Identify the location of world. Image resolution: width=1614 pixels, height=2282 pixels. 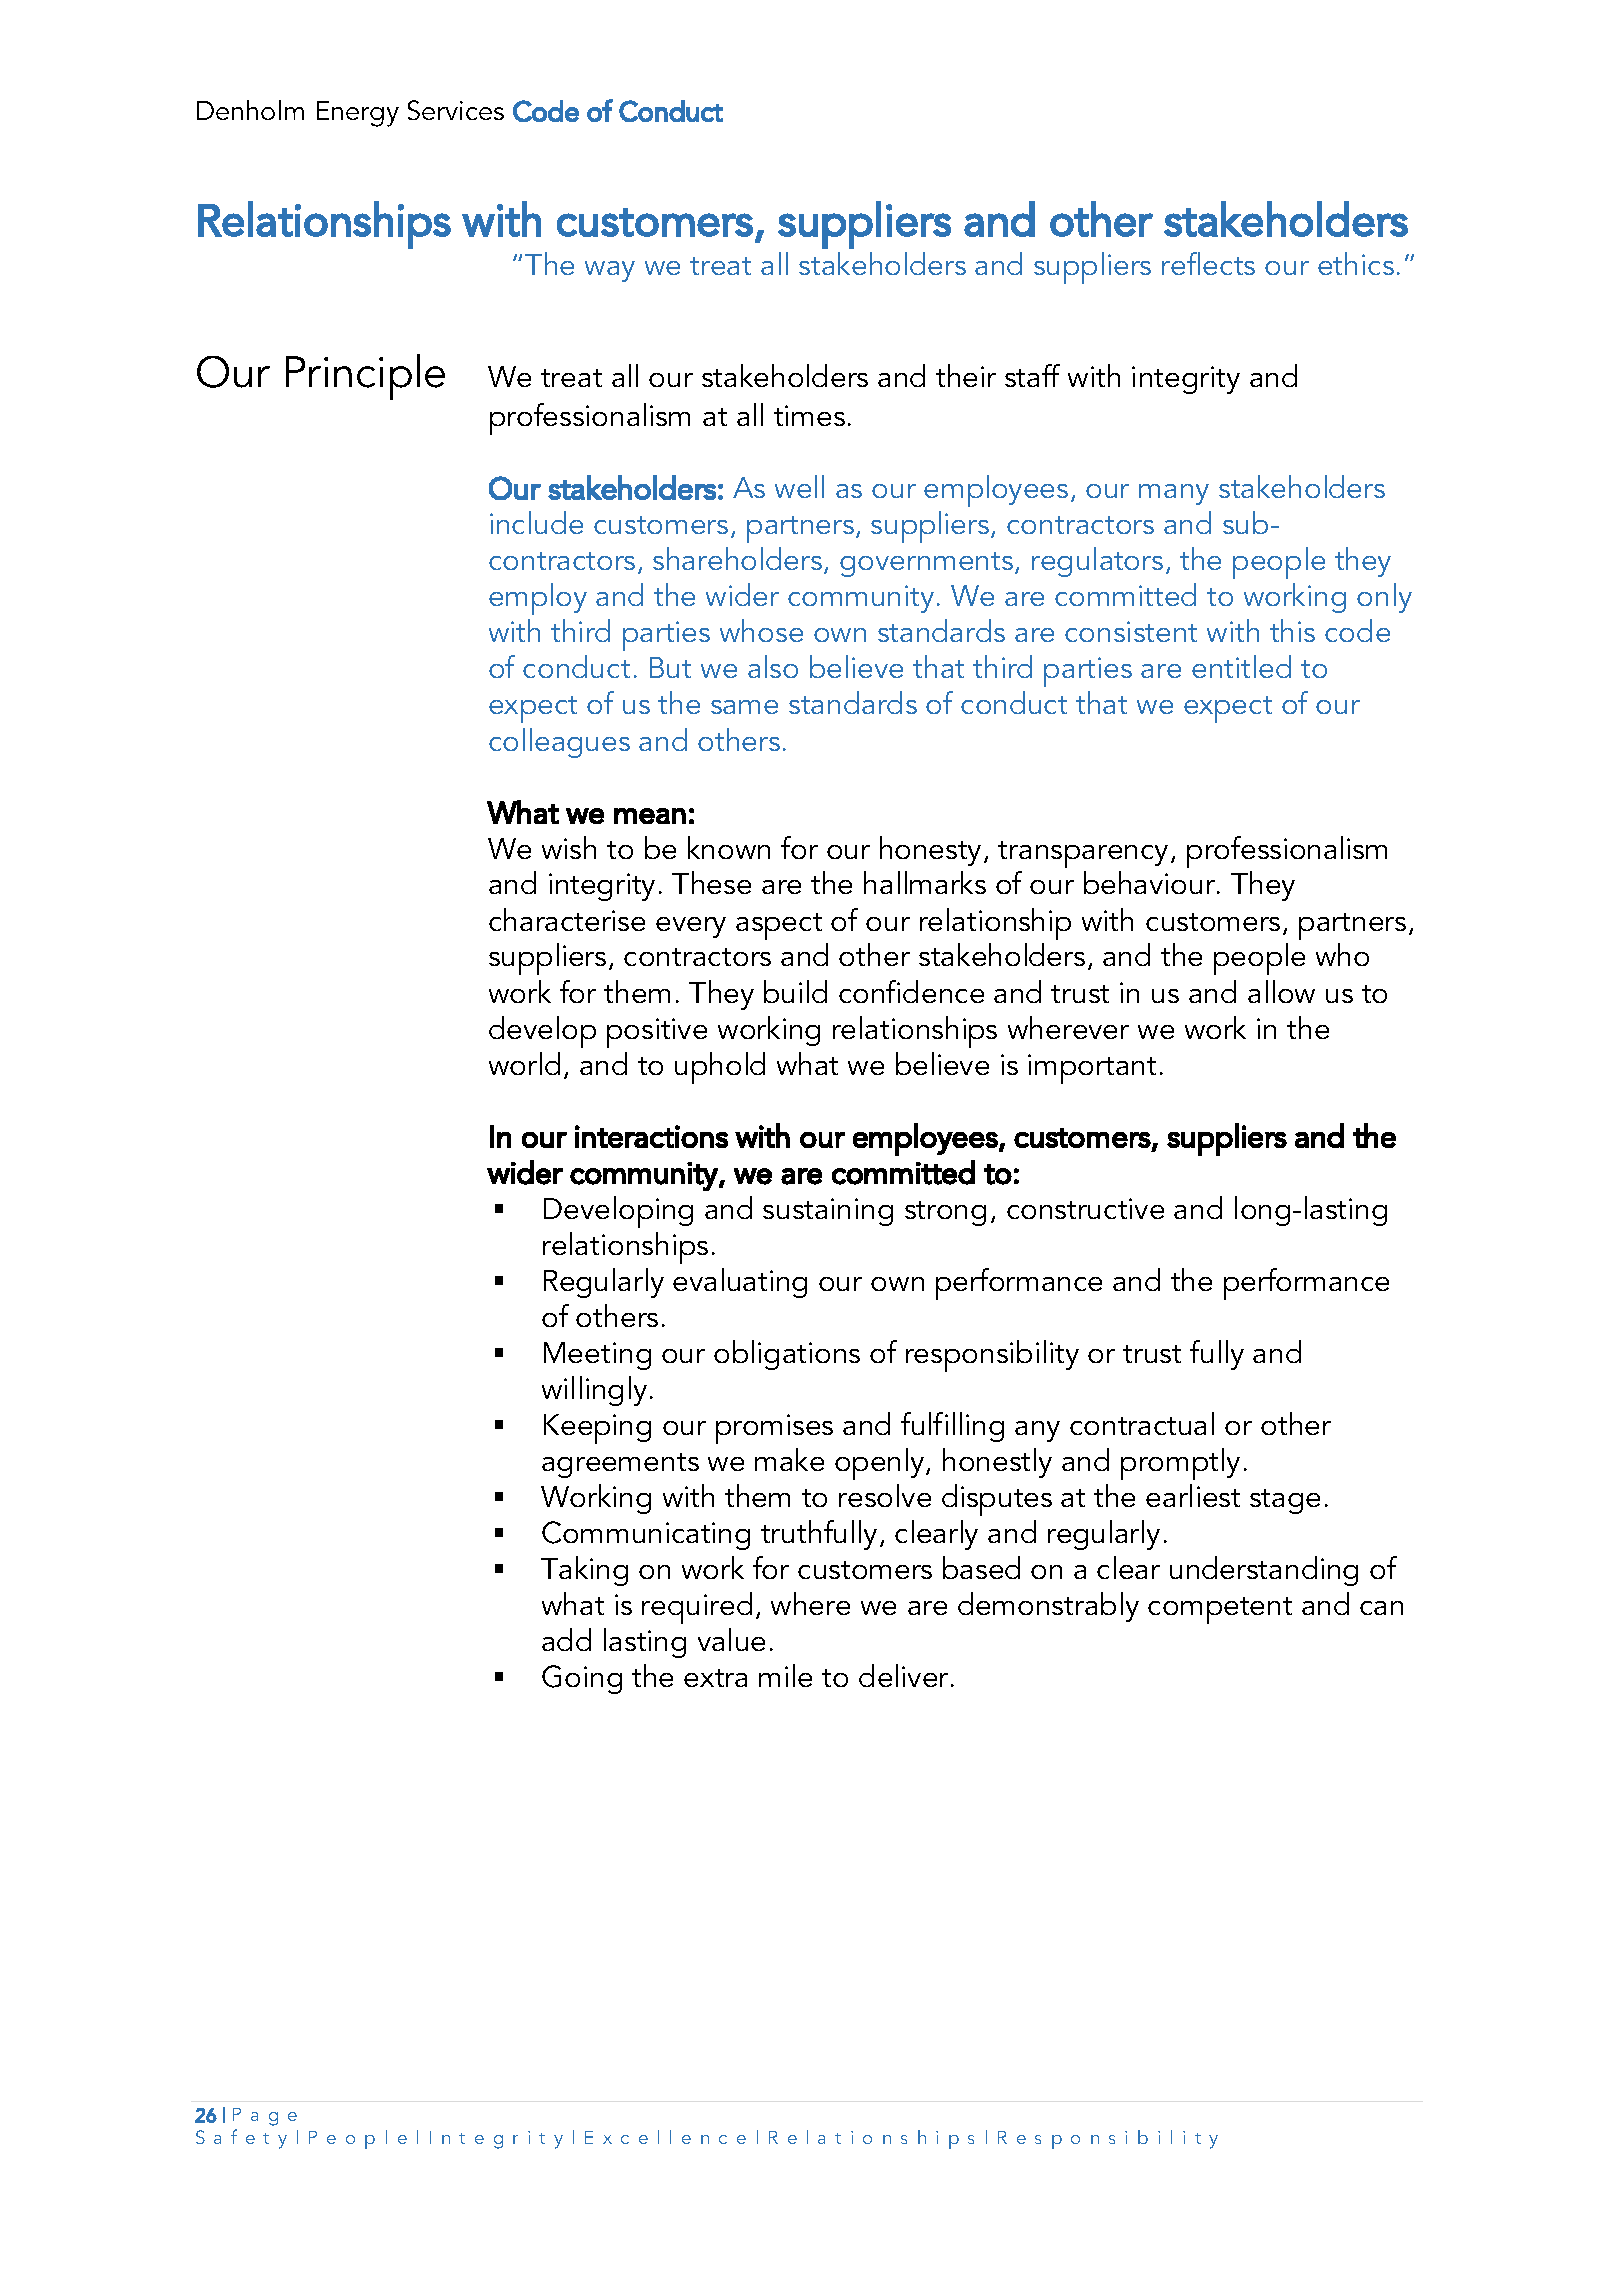
(524, 1063).
